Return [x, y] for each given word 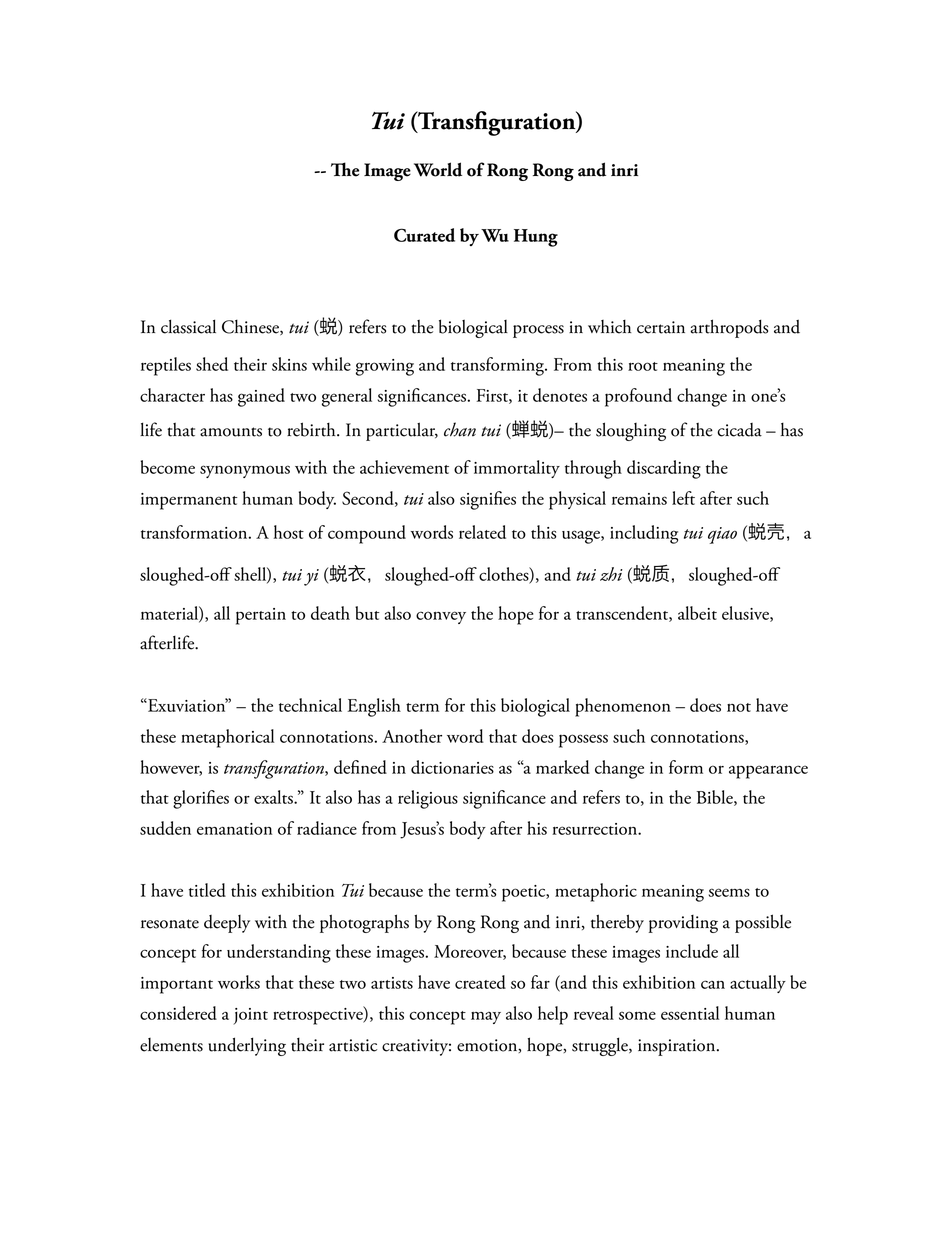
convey [441, 617]
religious [428, 799]
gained [261, 397]
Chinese [251, 327]
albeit [697, 613]
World [438, 169]
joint [250, 1016]
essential [690, 1013]
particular [402, 431]
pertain [261, 616]
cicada [739, 430]
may [486, 1018]
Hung [536, 238]
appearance [768, 772]
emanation [234, 829]
